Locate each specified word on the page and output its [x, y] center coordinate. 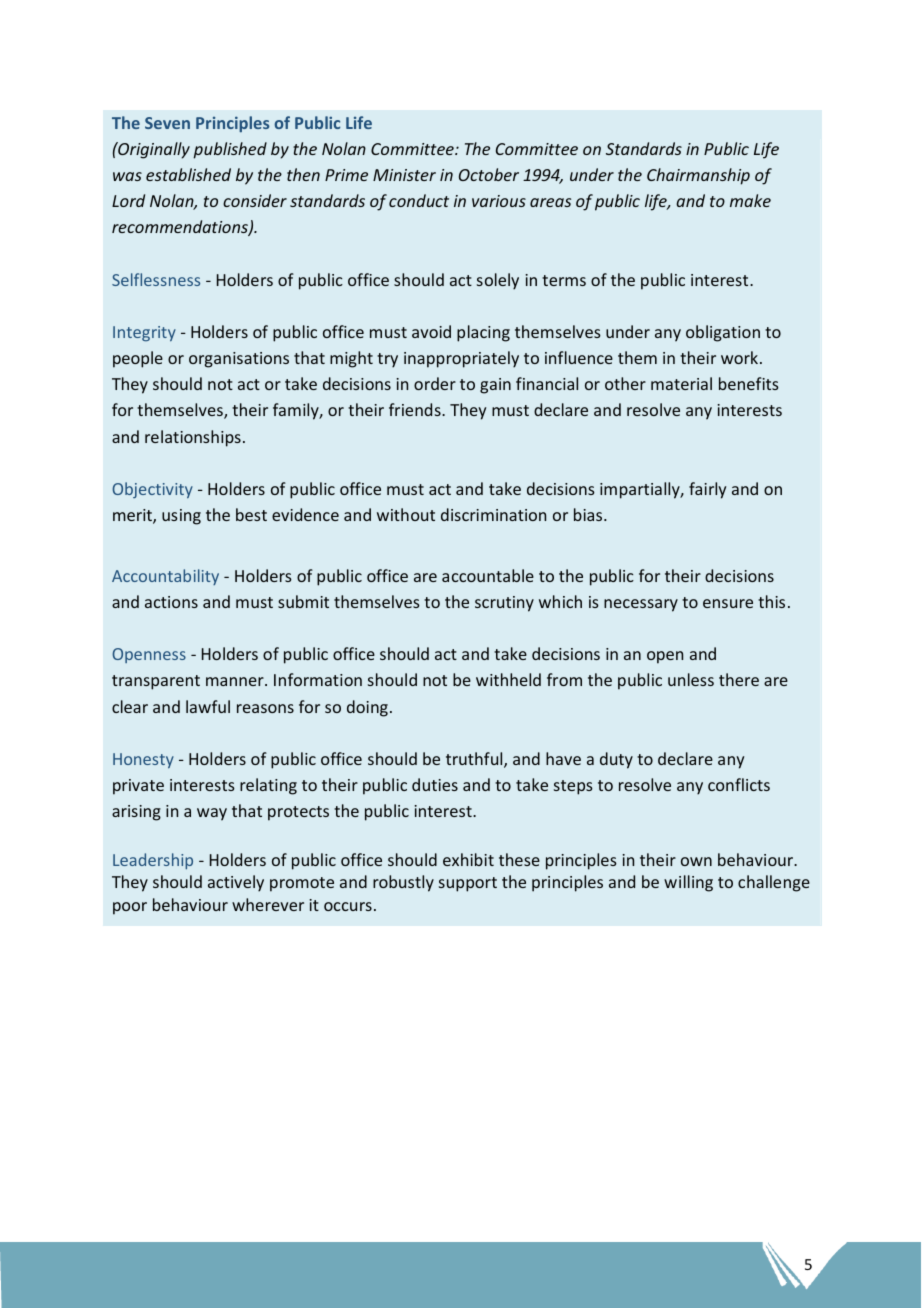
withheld [508, 679]
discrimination [493, 514]
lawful [208, 706]
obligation [723, 333]
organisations [239, 360]
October [489, 174]
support [468, 884]
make [750, 200]
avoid [431, 331]
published [230, 150]
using [181, 517]
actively [236, 883]
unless [691, 679]
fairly [707, 490]
